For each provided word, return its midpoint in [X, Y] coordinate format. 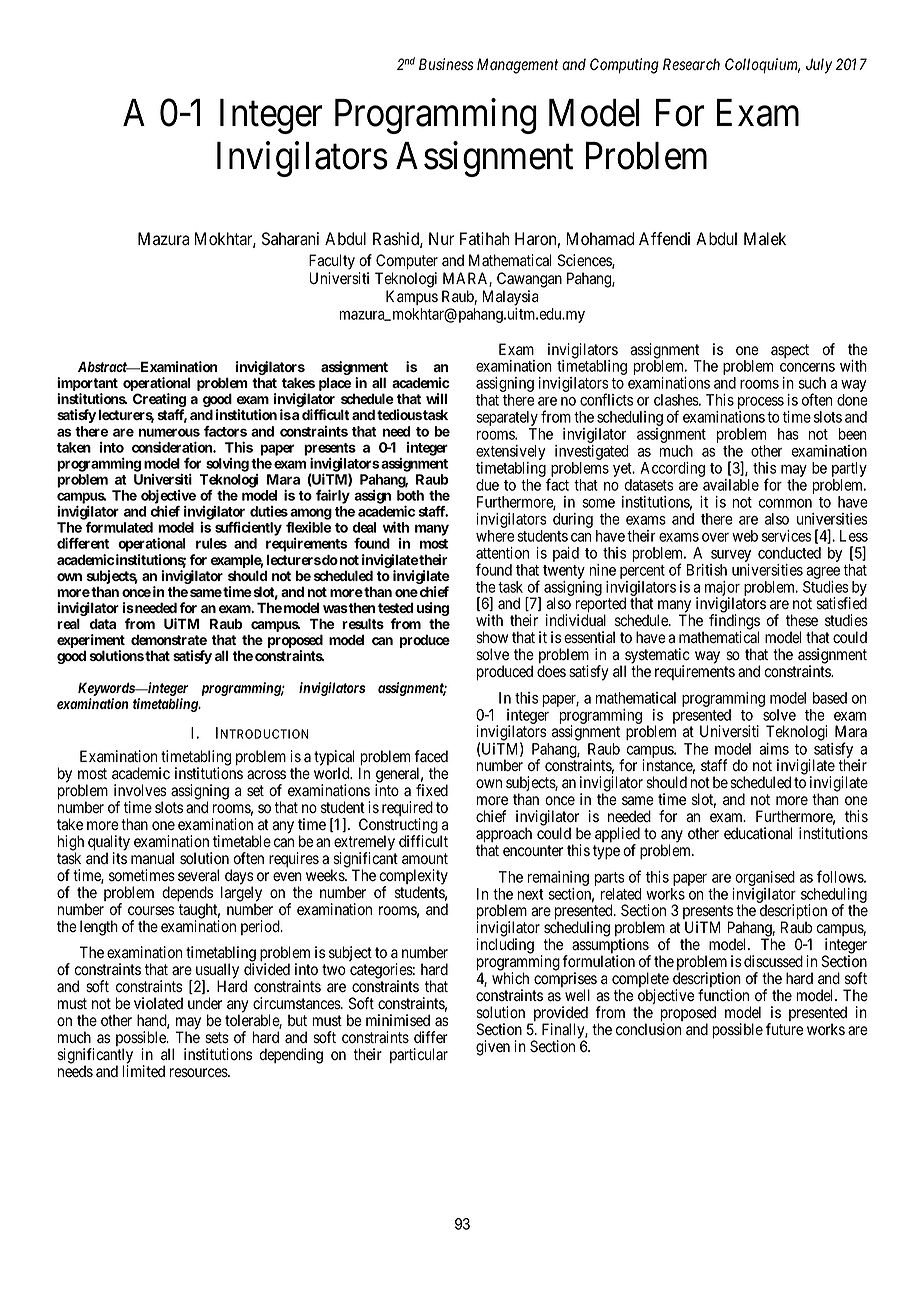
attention [502, 553]
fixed [432, 790]
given [493, 1048]
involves [140, 790]
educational [758, 833]
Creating [159, 401]
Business [446, 64]
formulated [119, 527]
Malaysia [510, 298]
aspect [790, 351]
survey [731, 556]
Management [517, 66]
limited [143, 1071]
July [819, 66]
